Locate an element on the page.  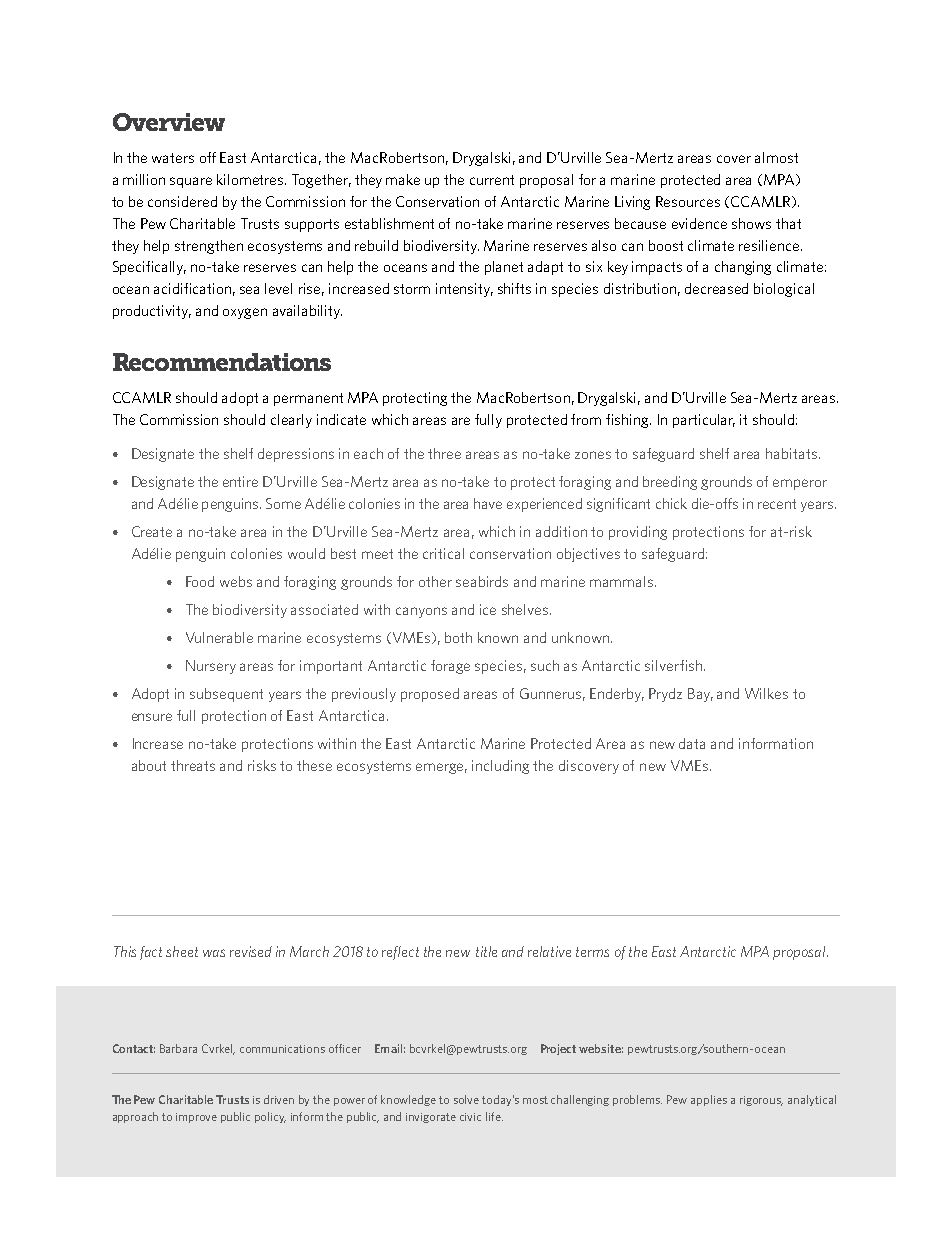
three is located at coordinates (444, 453).
